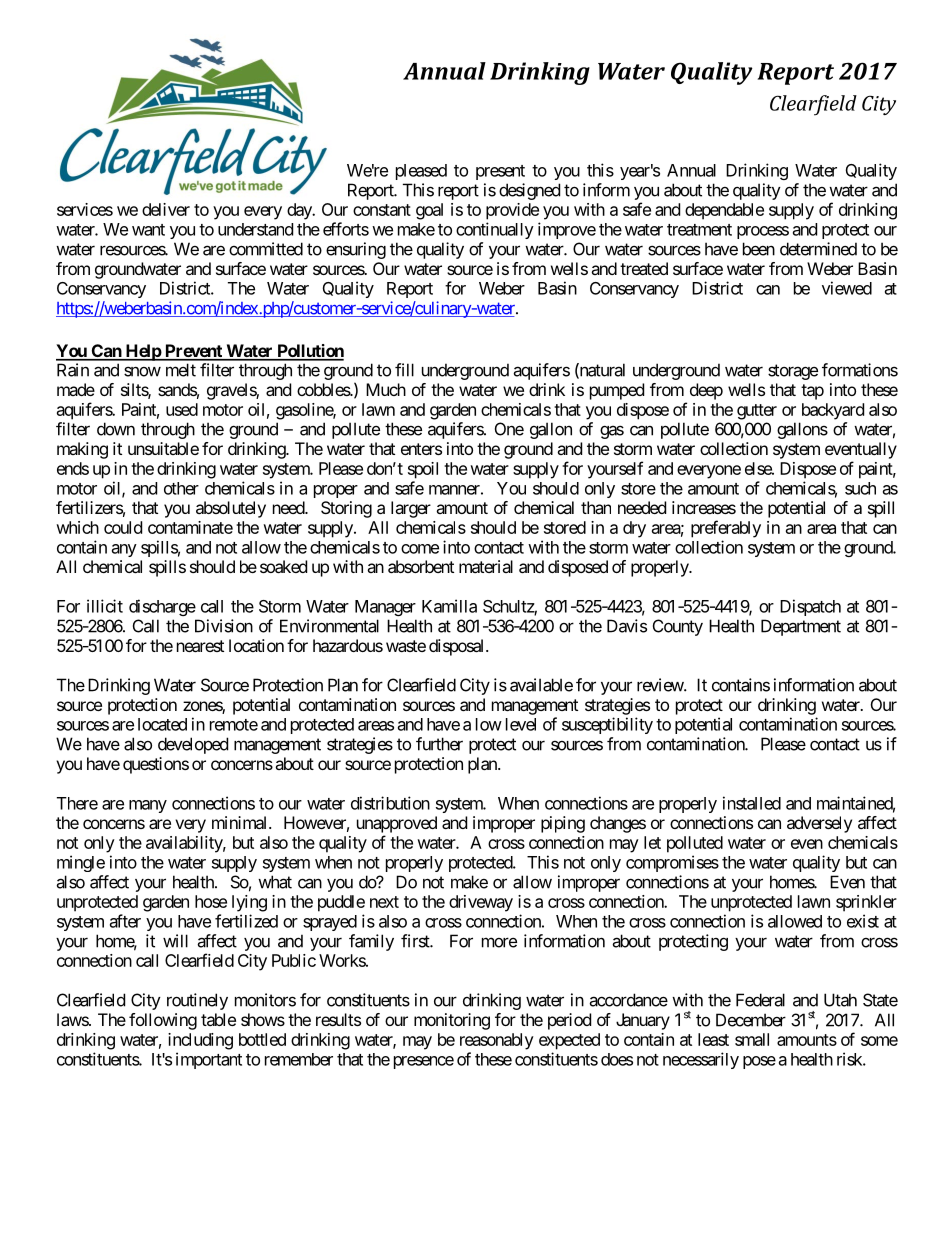  I want to click on come, so click(420, 549).
